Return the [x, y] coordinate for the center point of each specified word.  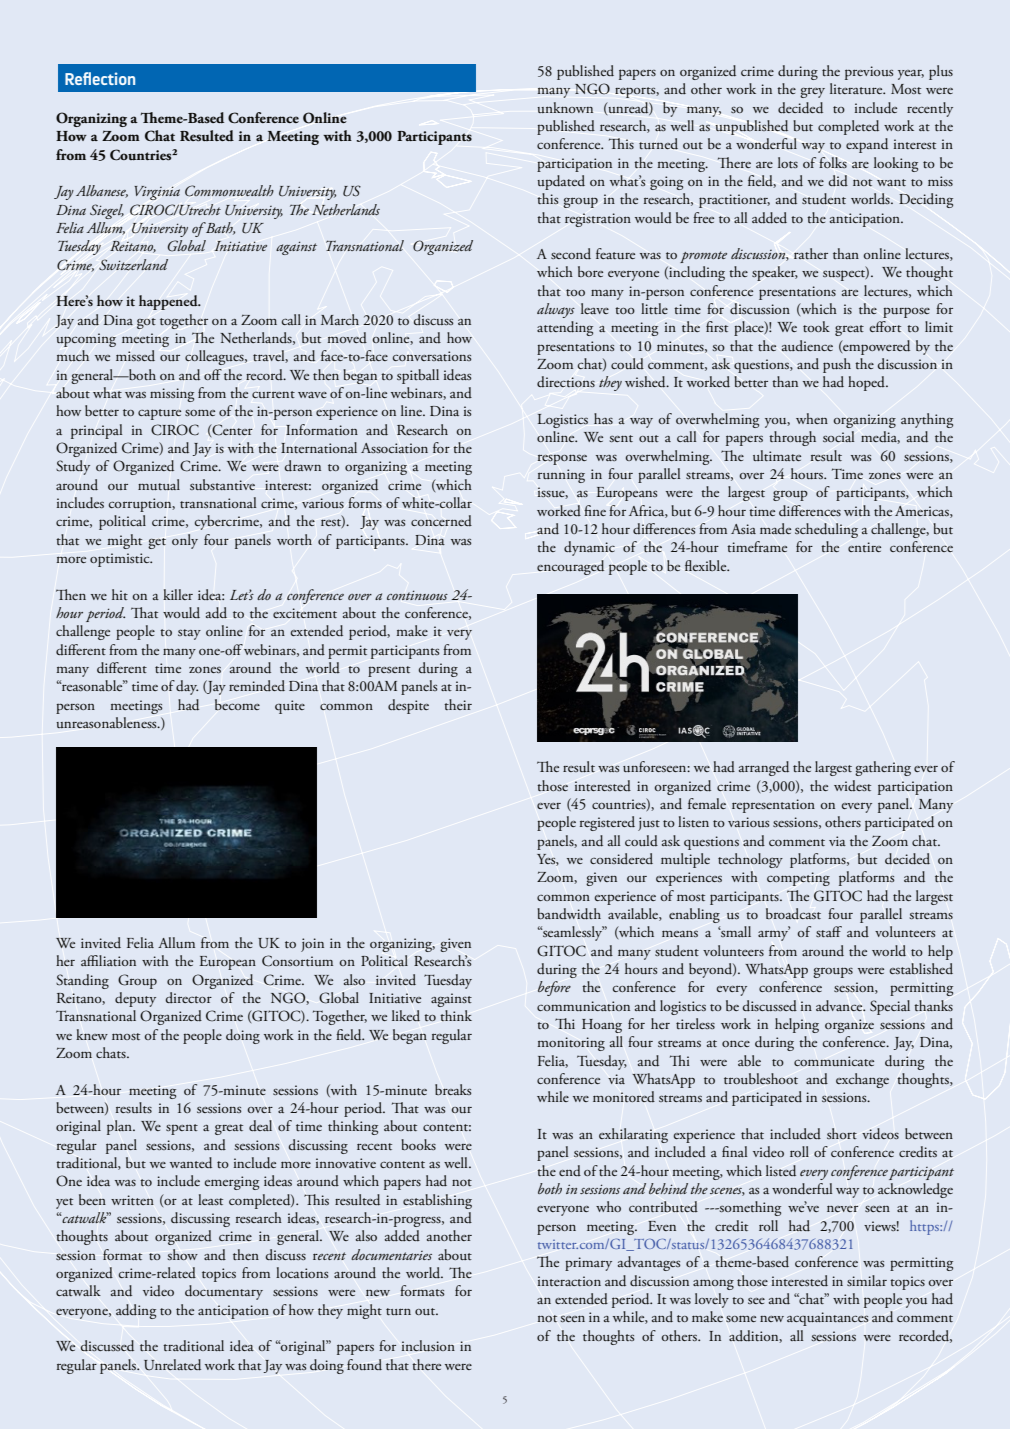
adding [136, 1311]
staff [829, 931]
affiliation [108, 960]
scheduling [826, 530]
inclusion [428, 1345]
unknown [565, 107]
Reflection [100, 78]
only [185, 541]
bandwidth [569, 914]
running [561, 476]
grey [812, 93]
